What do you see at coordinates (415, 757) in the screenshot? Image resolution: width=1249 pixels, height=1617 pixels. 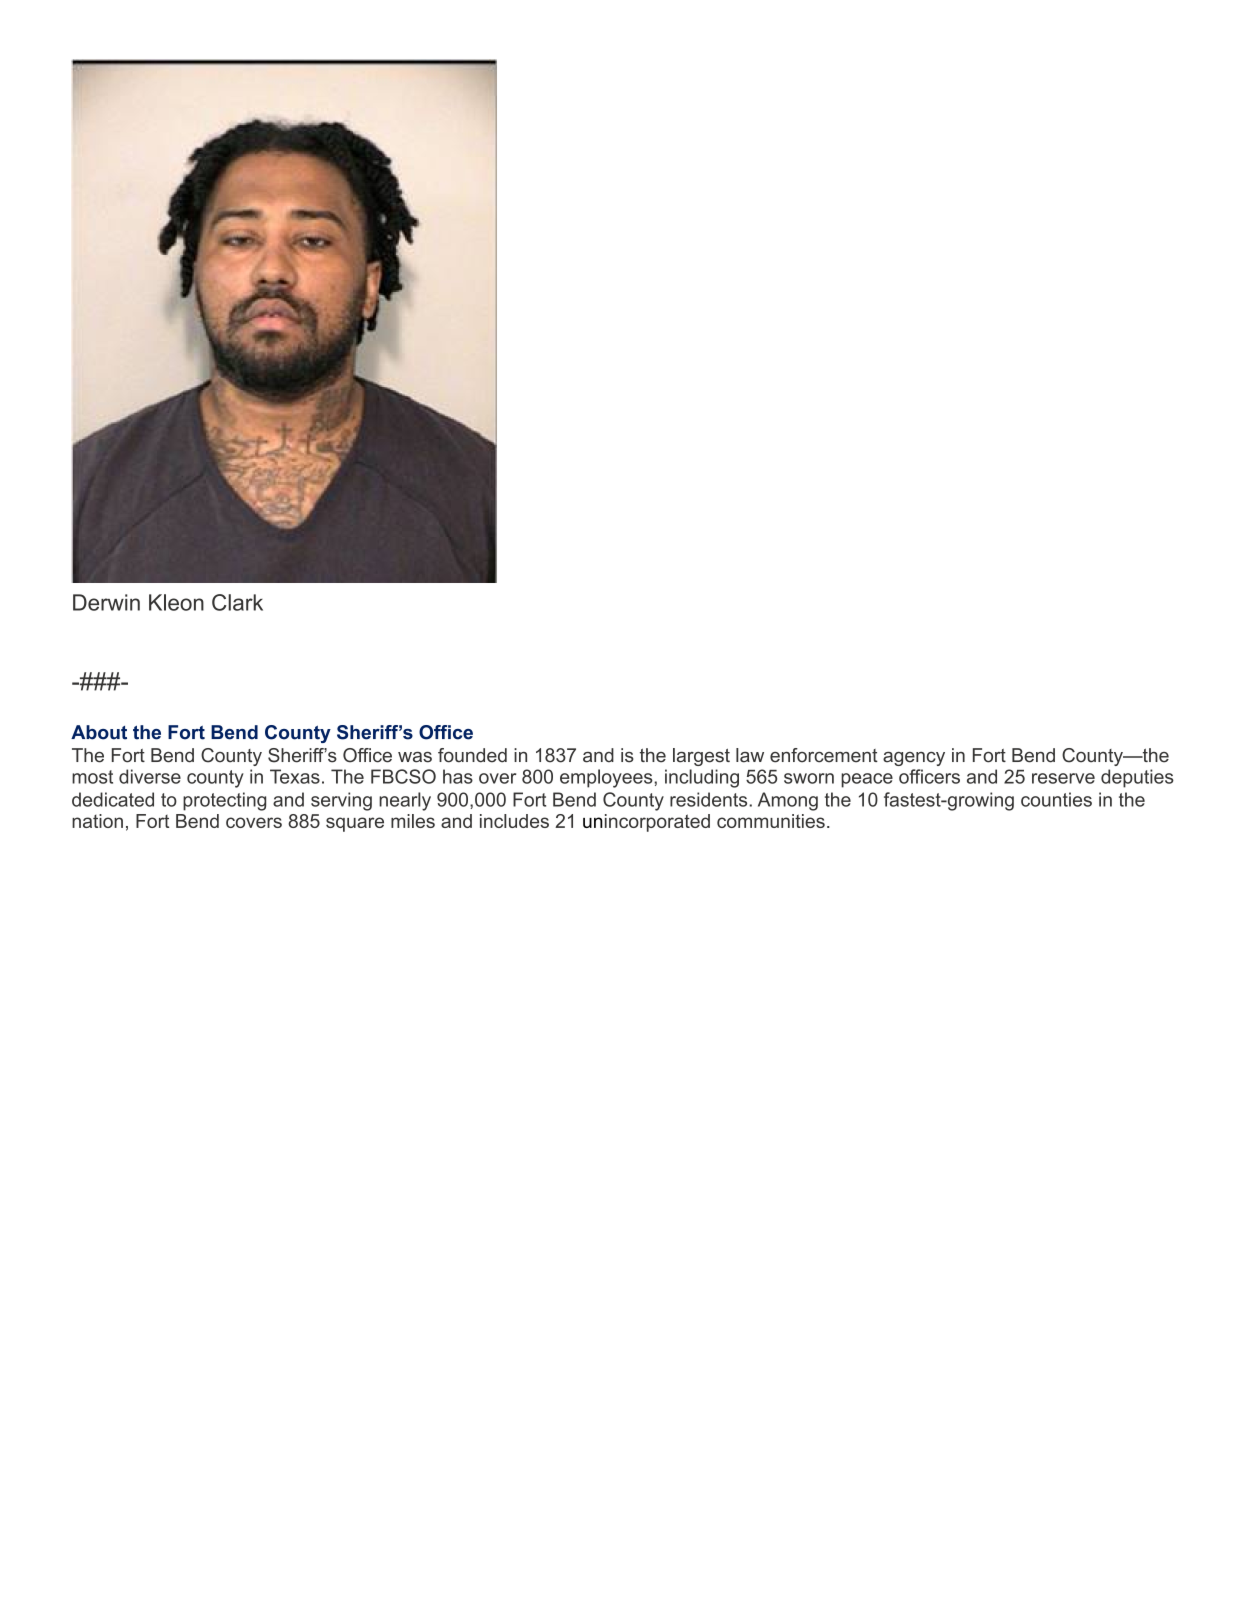 I see `was` at bounding box center [415, 757].
